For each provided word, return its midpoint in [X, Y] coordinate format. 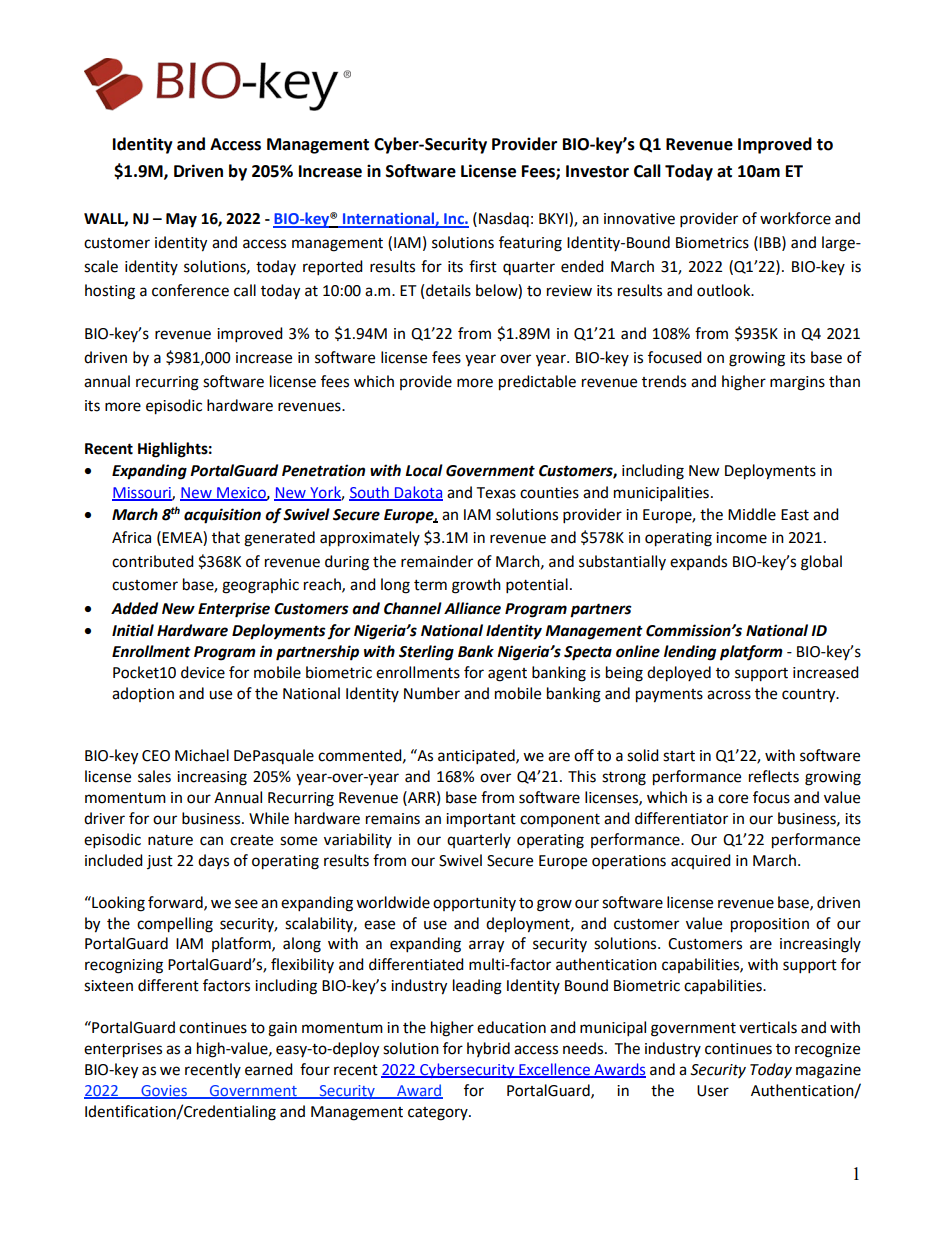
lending [690, 653]
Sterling [426, 653]
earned [269, 1069]
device [203, 672]
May [181, 220]
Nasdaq [504, 219]
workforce [795, 218]
